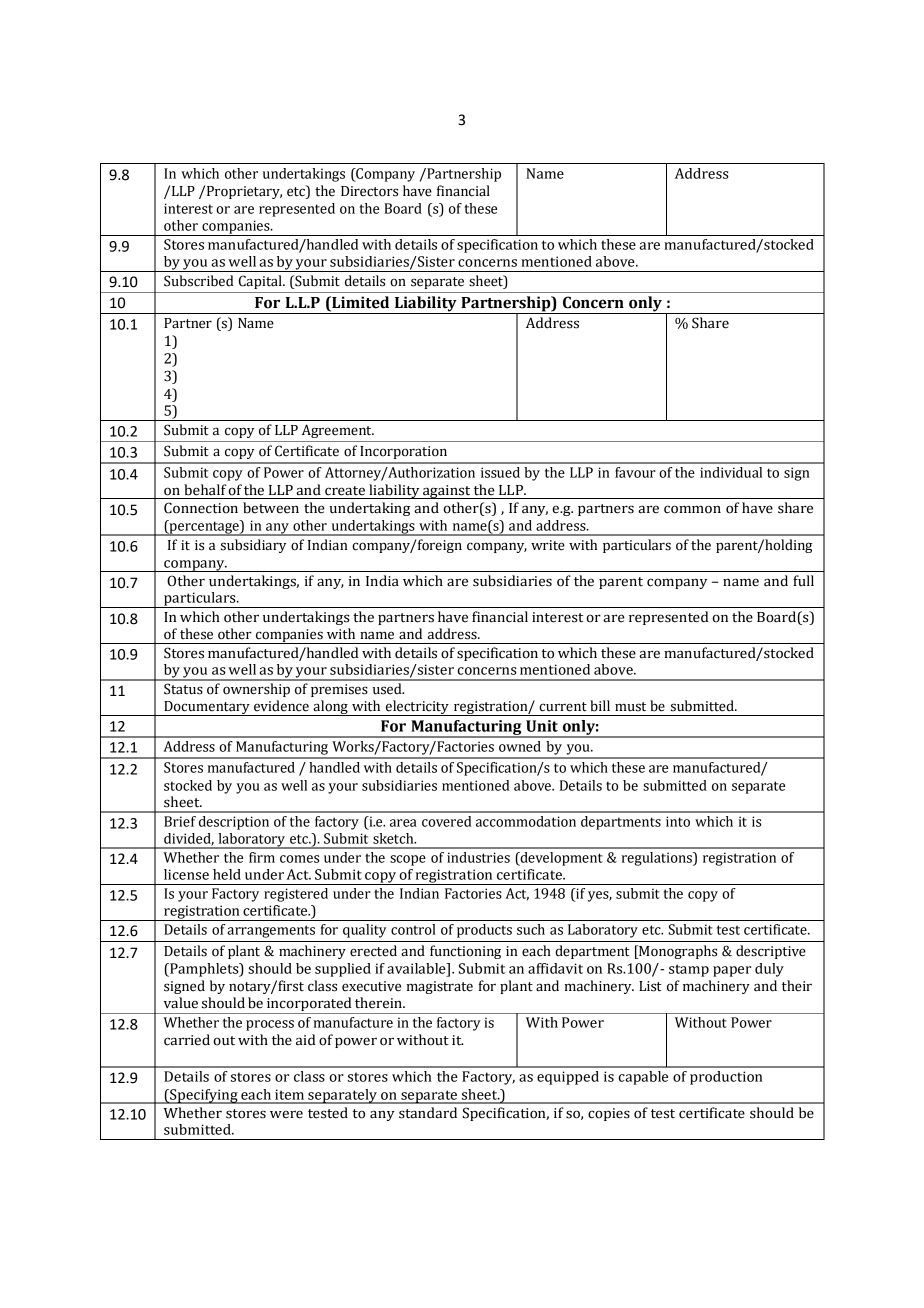 The width and height of the screenshot is (924, 1308). What do you see at coordinates (227, 874) in the screenshot?
I see `held` at bounding box center [227, 874].
